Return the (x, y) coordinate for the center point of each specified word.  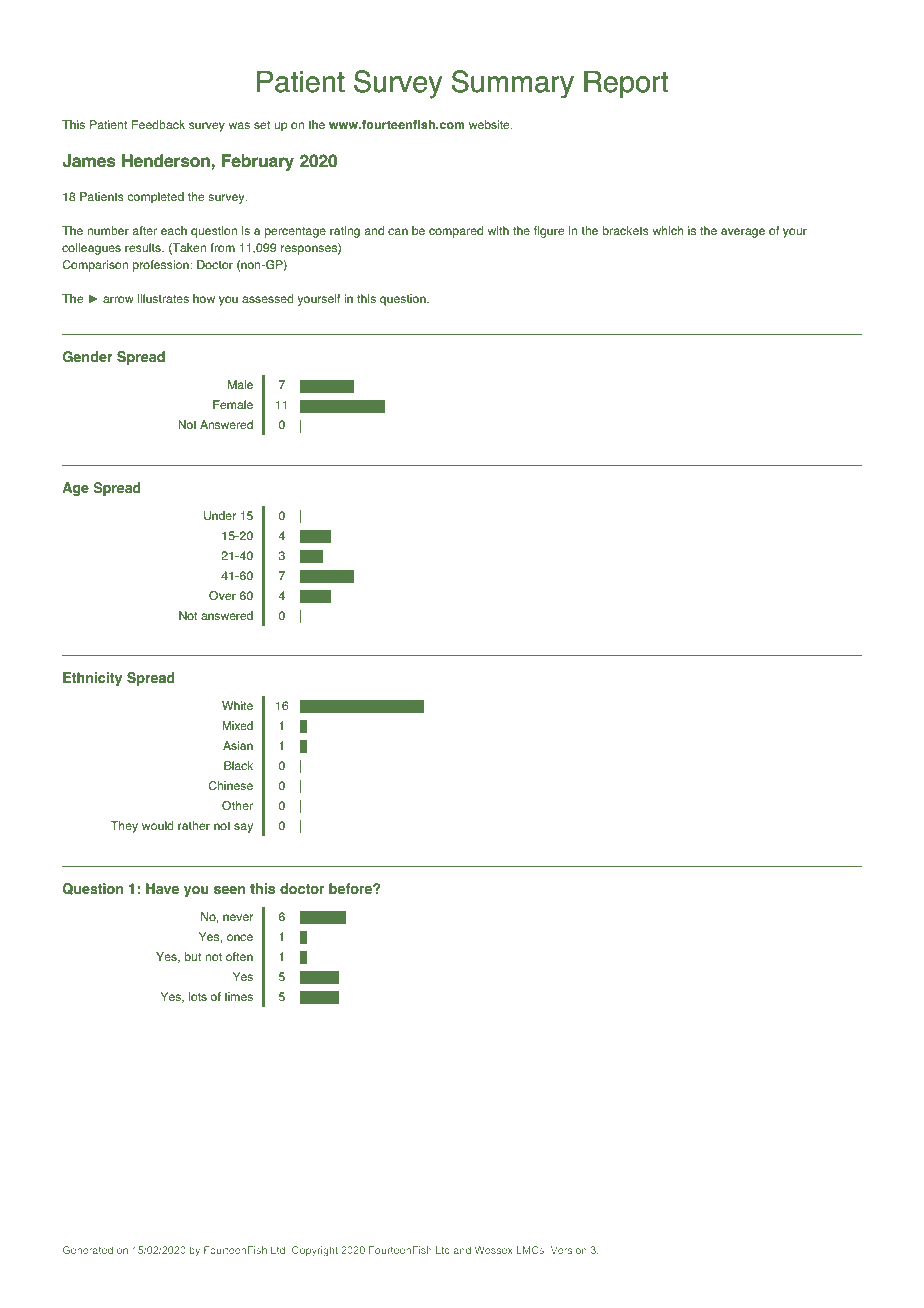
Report (626, 84)
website (490, 124)
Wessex (494, 1250)
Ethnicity (92, 679)
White (237, 705)
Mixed (238, 725)
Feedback (158, 124)
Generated (88, 1250)
